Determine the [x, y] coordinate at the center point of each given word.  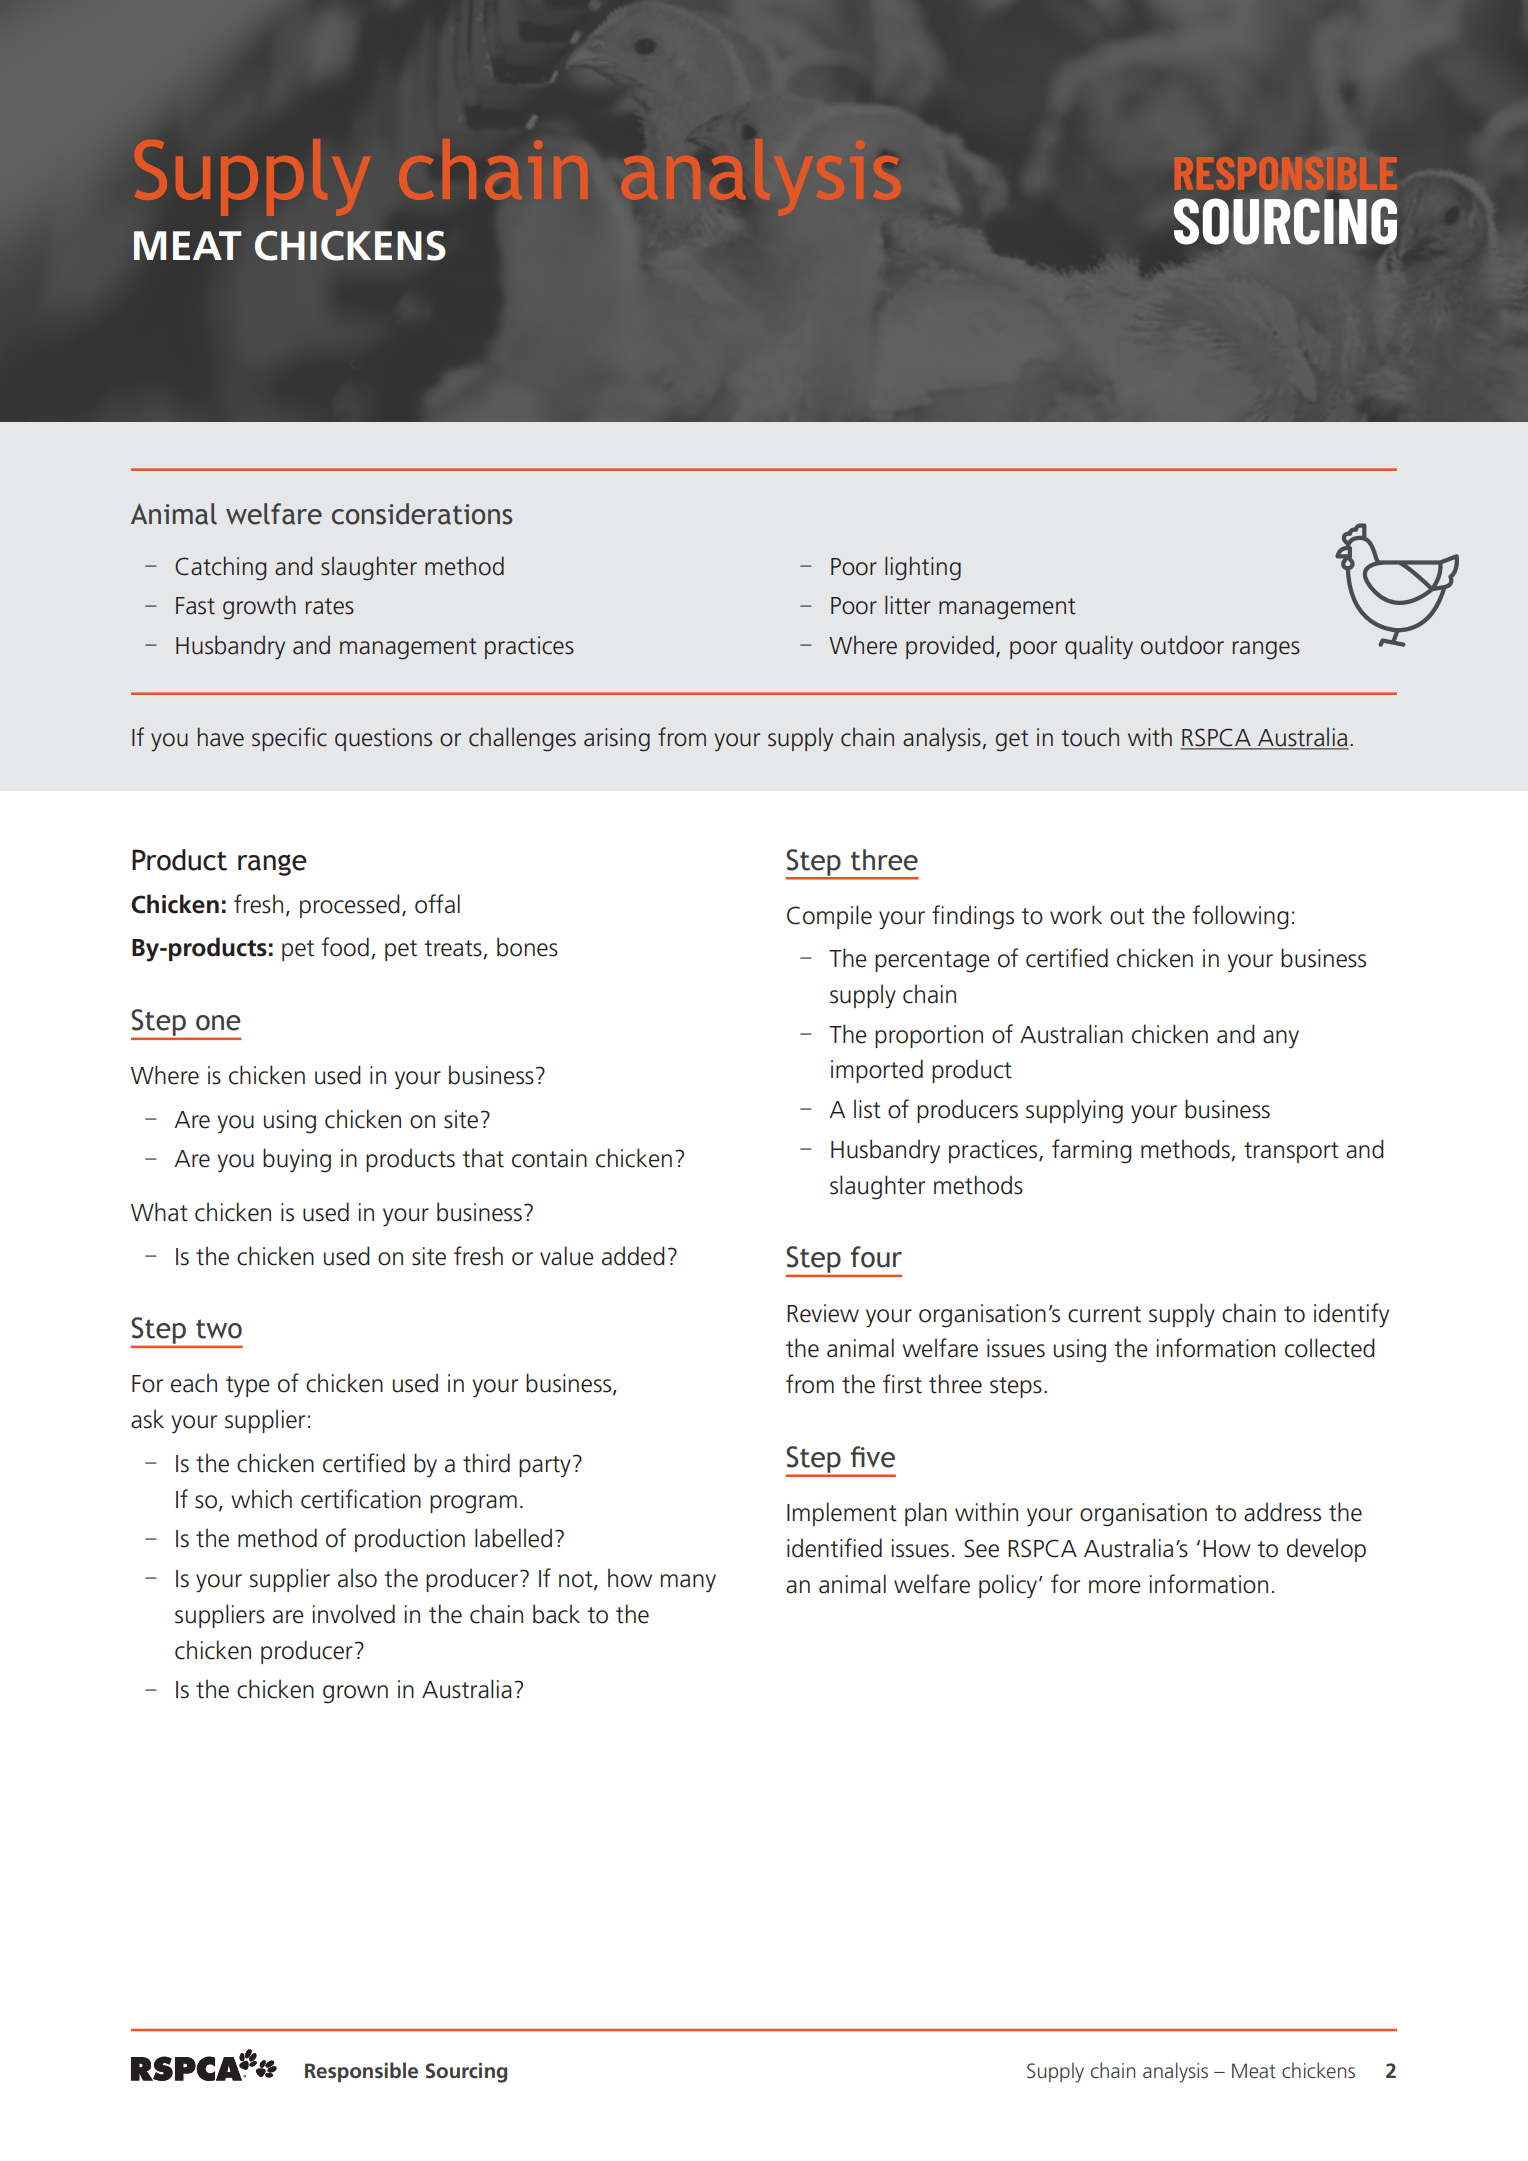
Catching [220, 568]
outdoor [1182, 645]
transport [1291, 1152]
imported [877, 1071]
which [261, 1499]
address [1282, 1512]
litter [908, 605]
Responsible [361, 2072]
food [345, 947]
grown [355, 1694]
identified [834, 1548]
